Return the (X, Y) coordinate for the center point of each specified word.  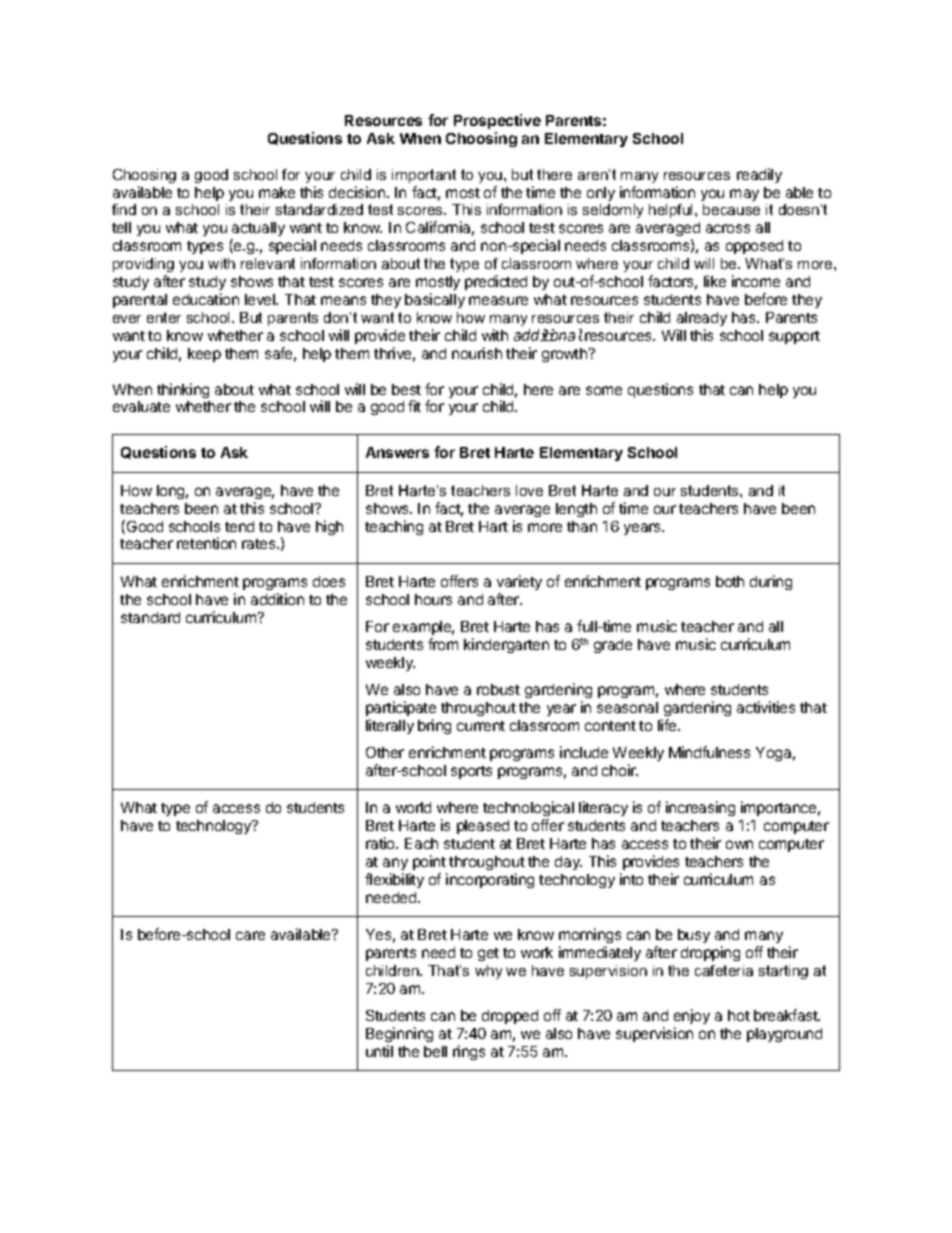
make (277, 192)
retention (206, 543)
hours (433, 599)
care (250, 935)
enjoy (692, 1016)
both (730, 581)
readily (759, 175)
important (424, 176)
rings (469, 1052)
